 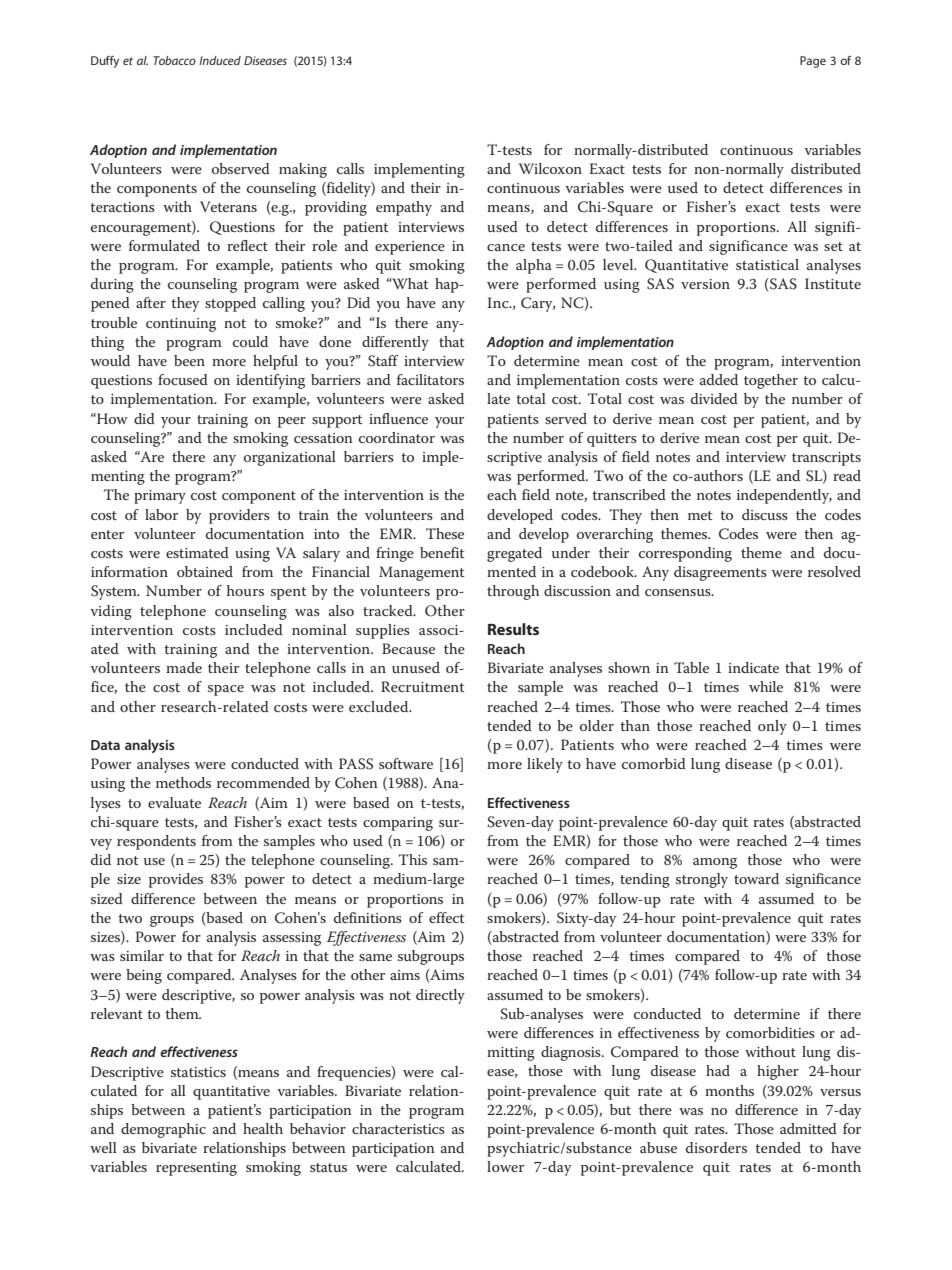 What do you see at coordinates (813, 62) in the screenshot?
I see `Page` at bounding box center [813, 62].
